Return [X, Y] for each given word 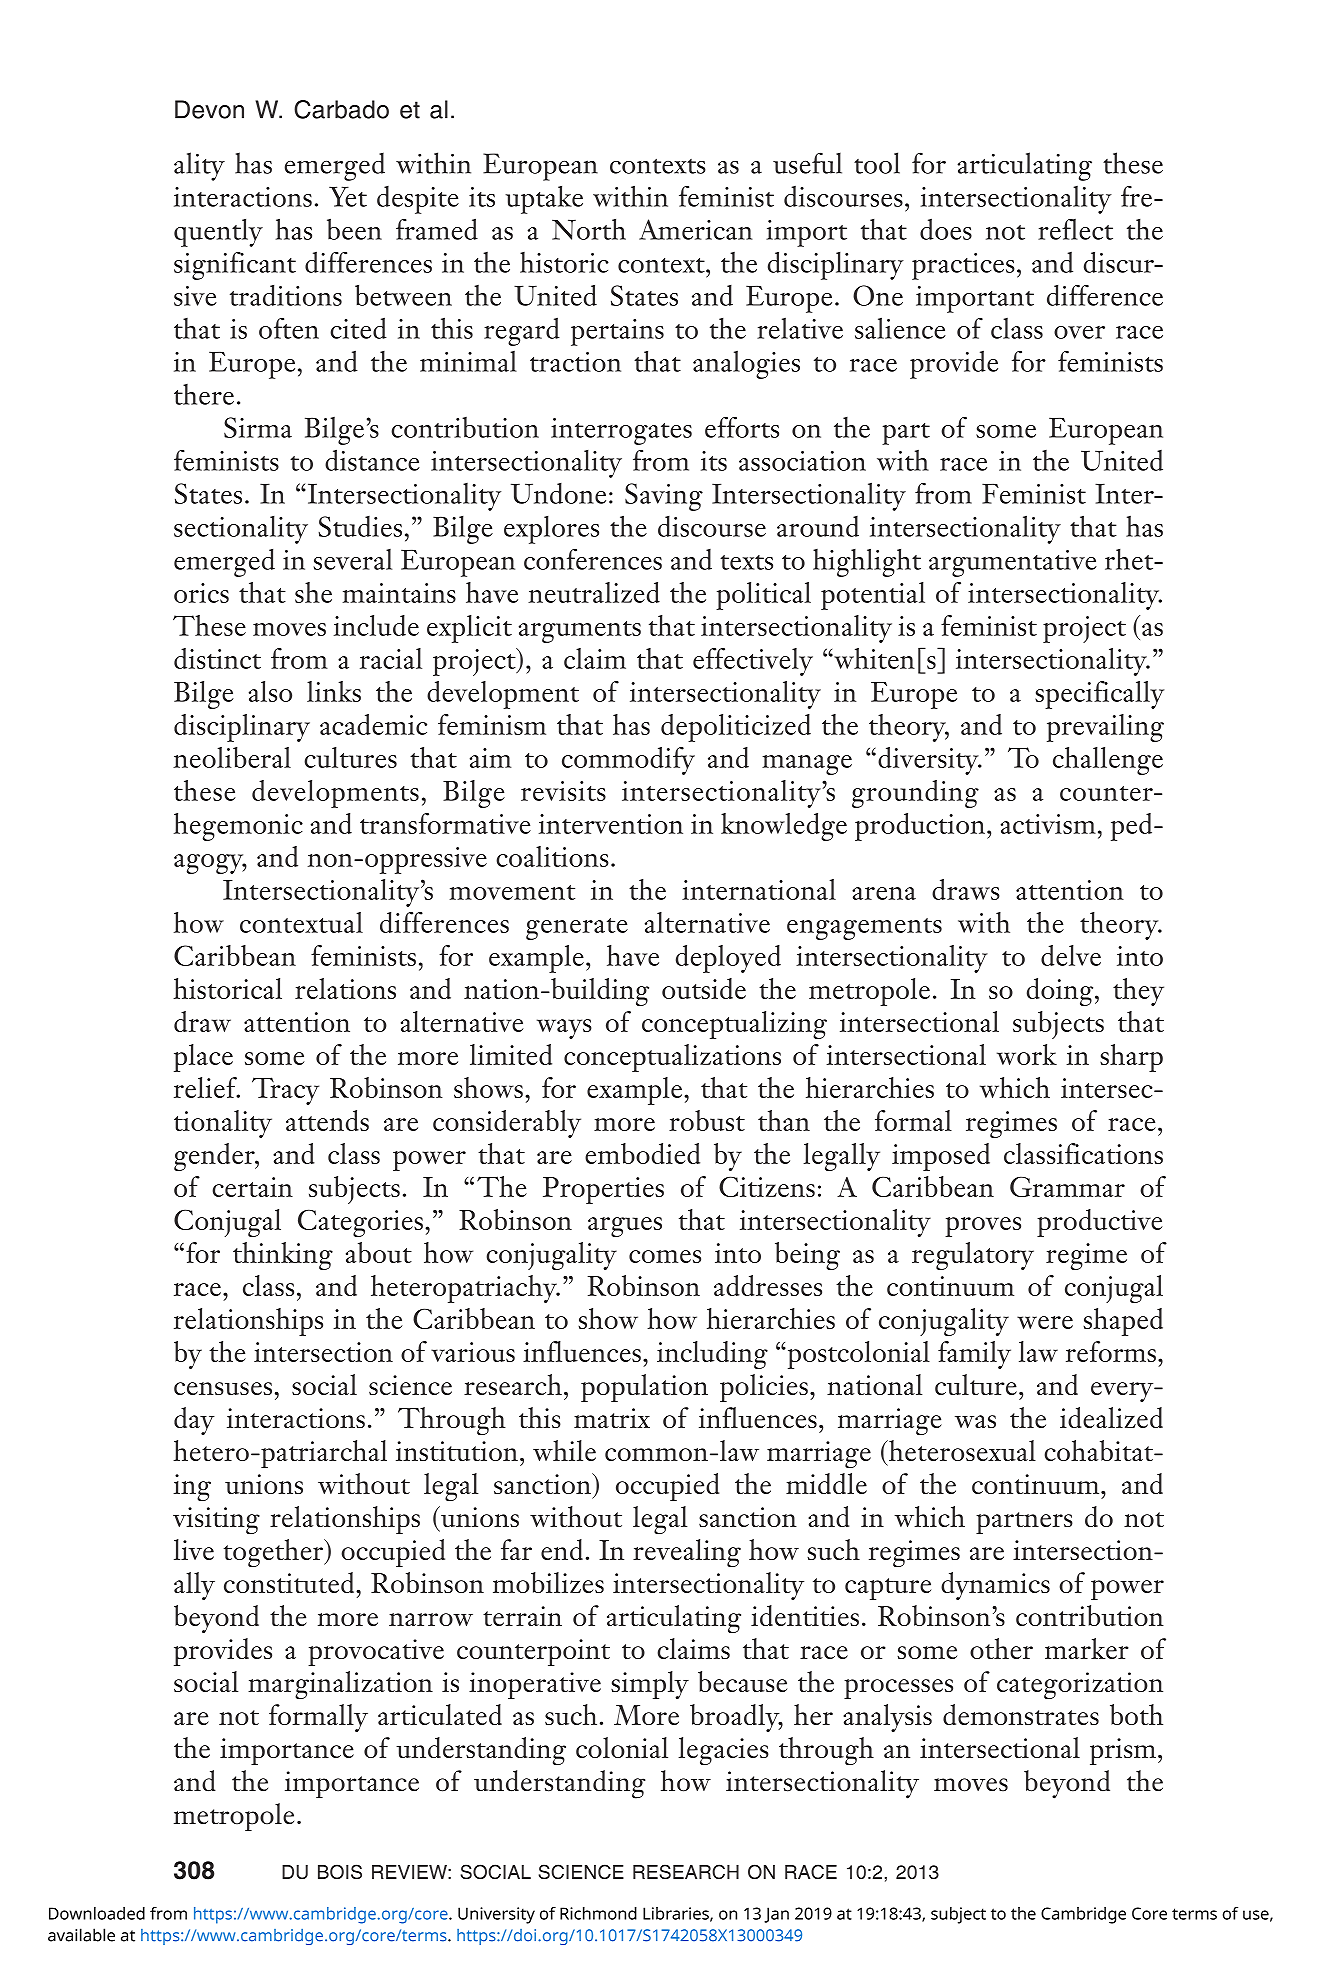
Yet [348, 196]
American [695, 229]
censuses [223, 1388]
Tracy [285, 1091]
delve [1071, 955]
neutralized [594, 592]
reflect [1075, 229]
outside [704, 988]
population [644, 1388]
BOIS [340, 1872]
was [975, 1421]
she [313, 592]
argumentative [1013, 563]
